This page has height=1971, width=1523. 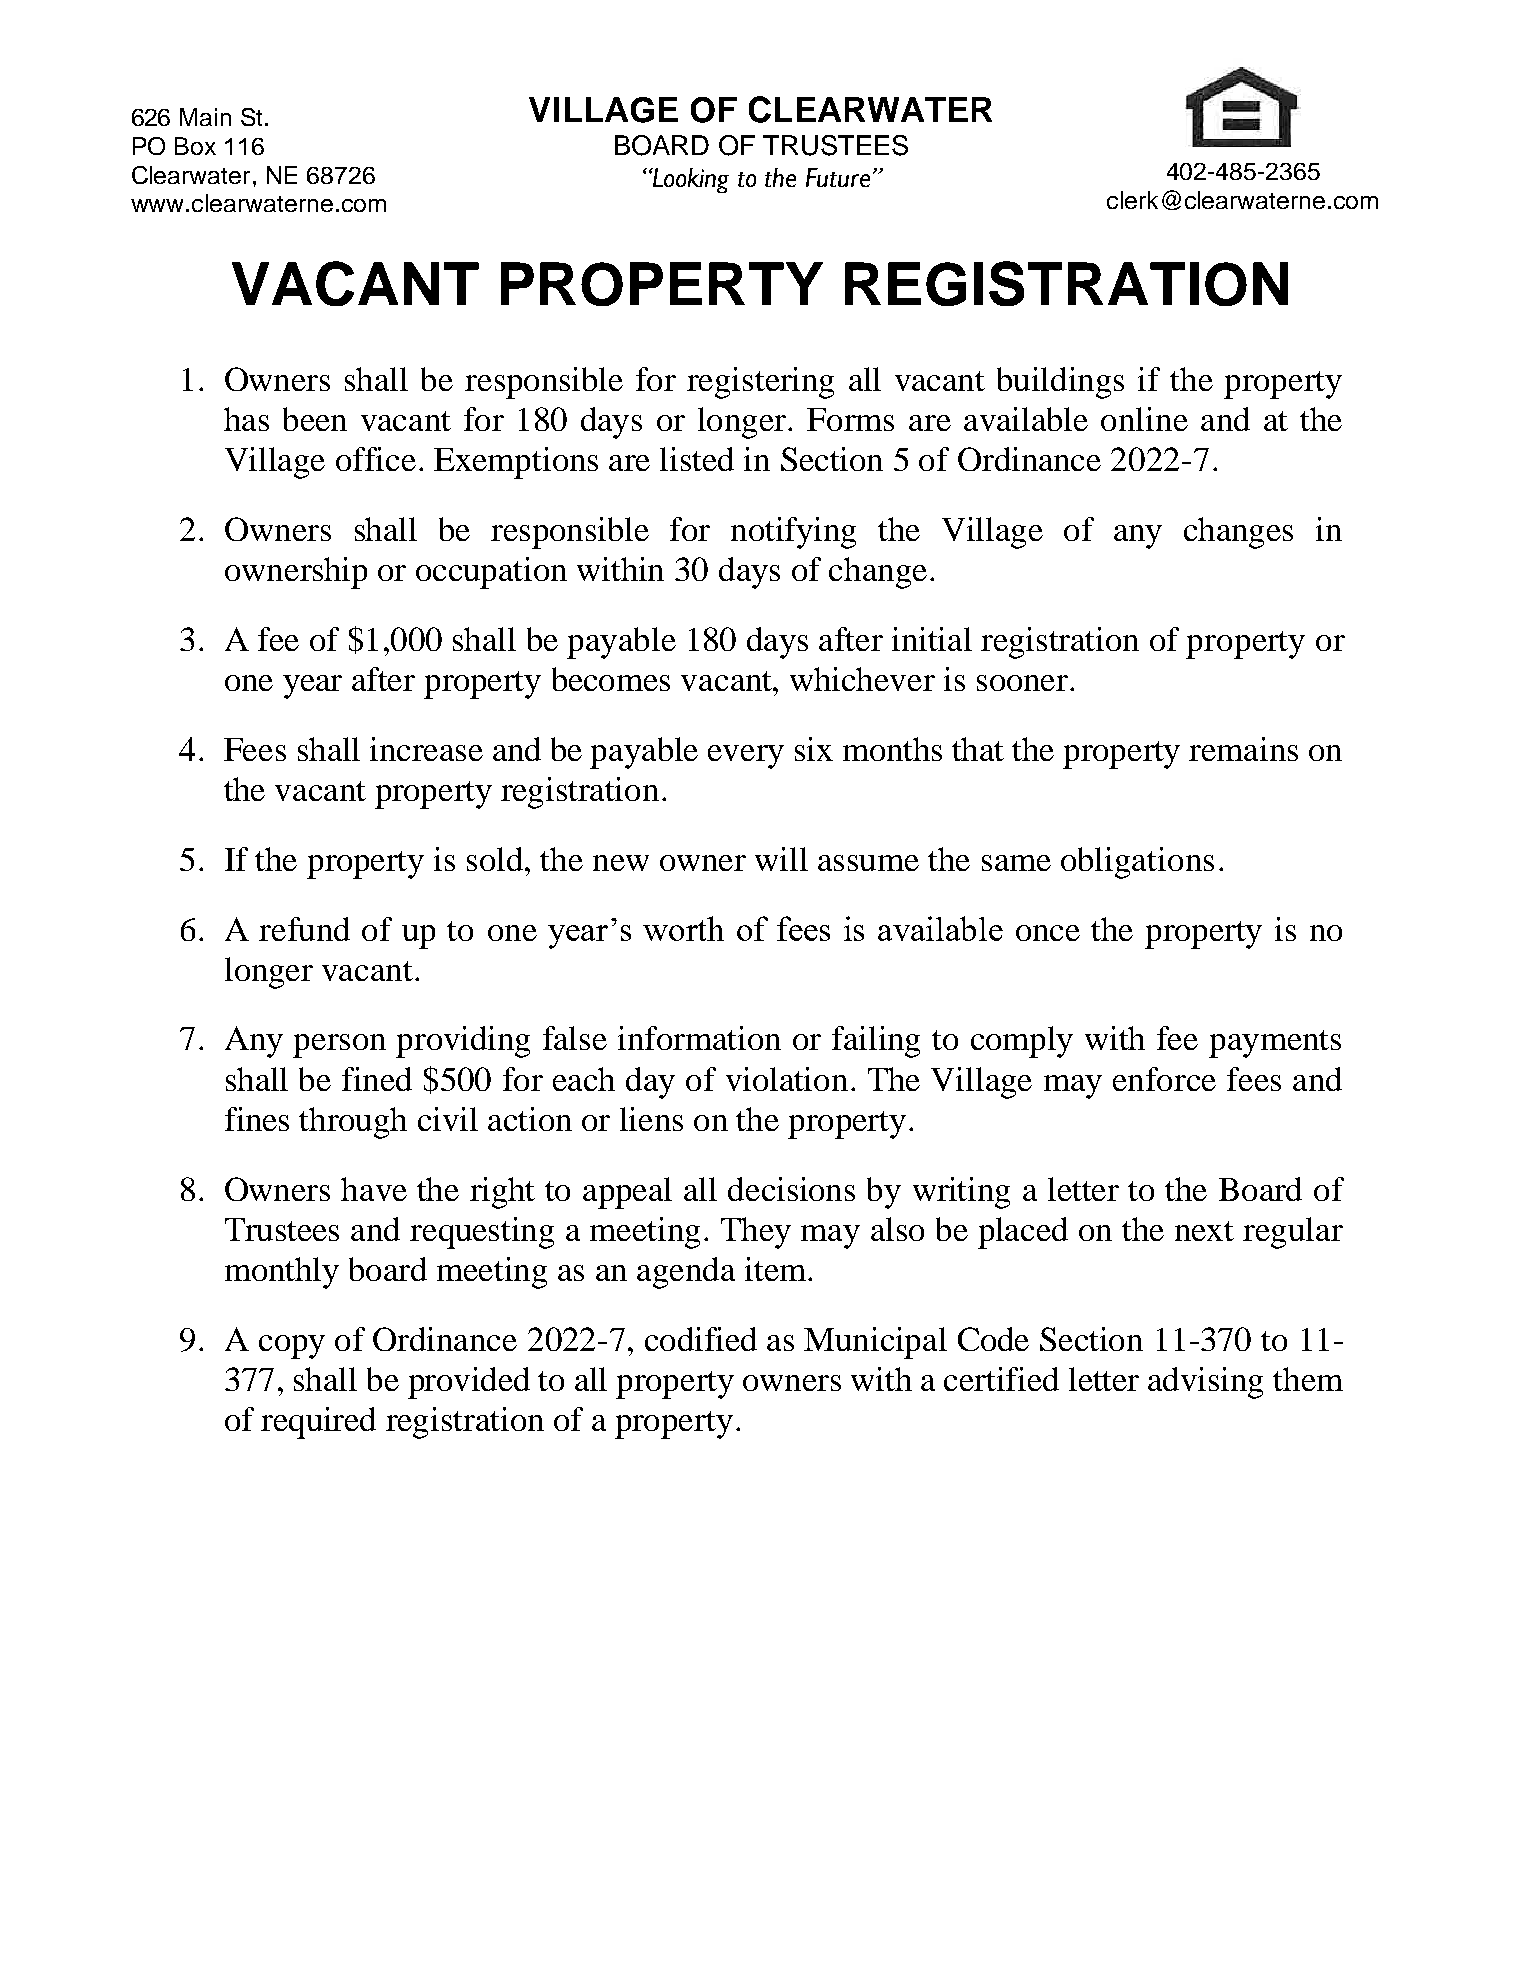 What do you see at coordinates (318, 1423) in the page?
I see `required` at bounding box center [318, 1423].
